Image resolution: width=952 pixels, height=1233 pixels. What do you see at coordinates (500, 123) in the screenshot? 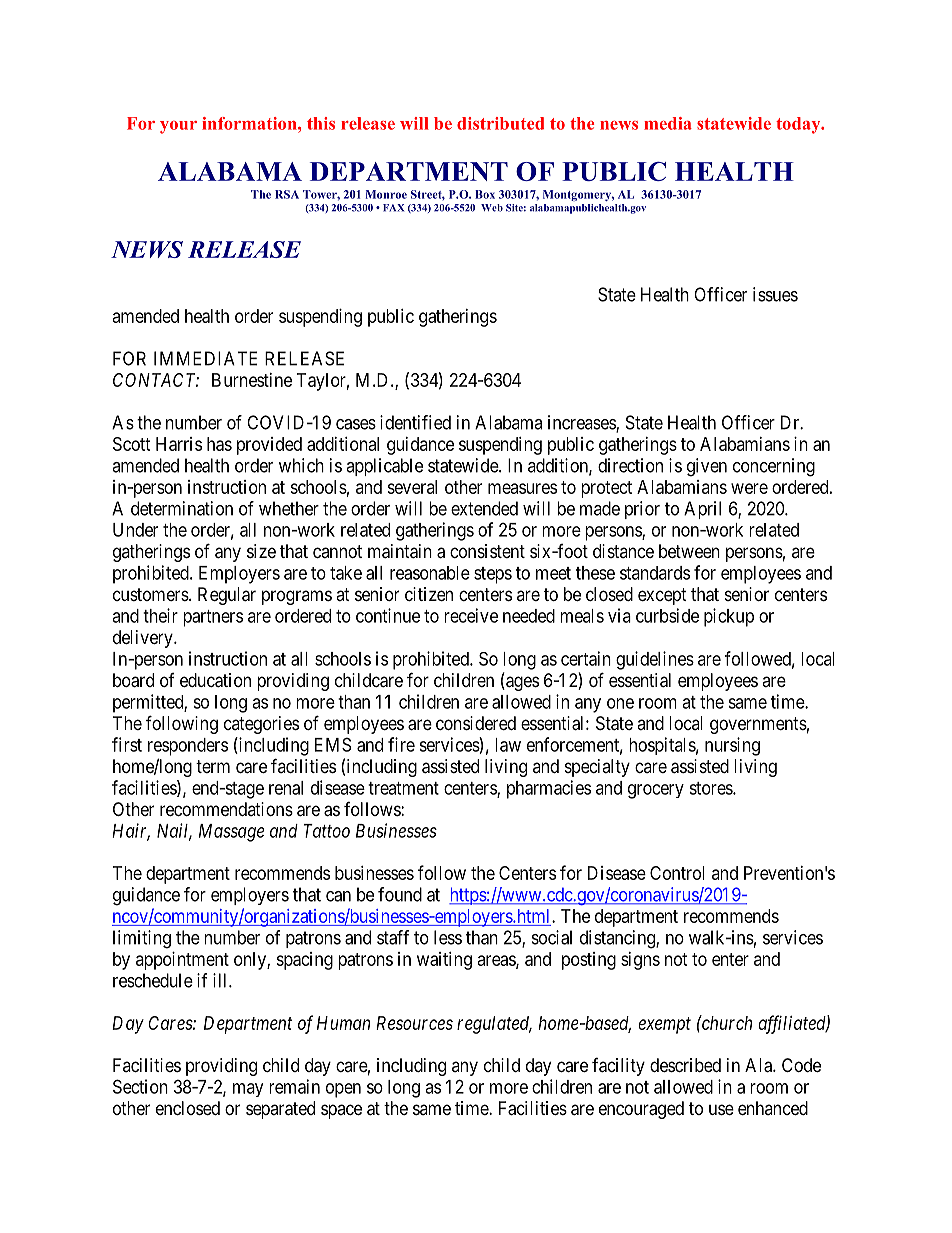
I see `distributed` at bounding box center [500, 123].
